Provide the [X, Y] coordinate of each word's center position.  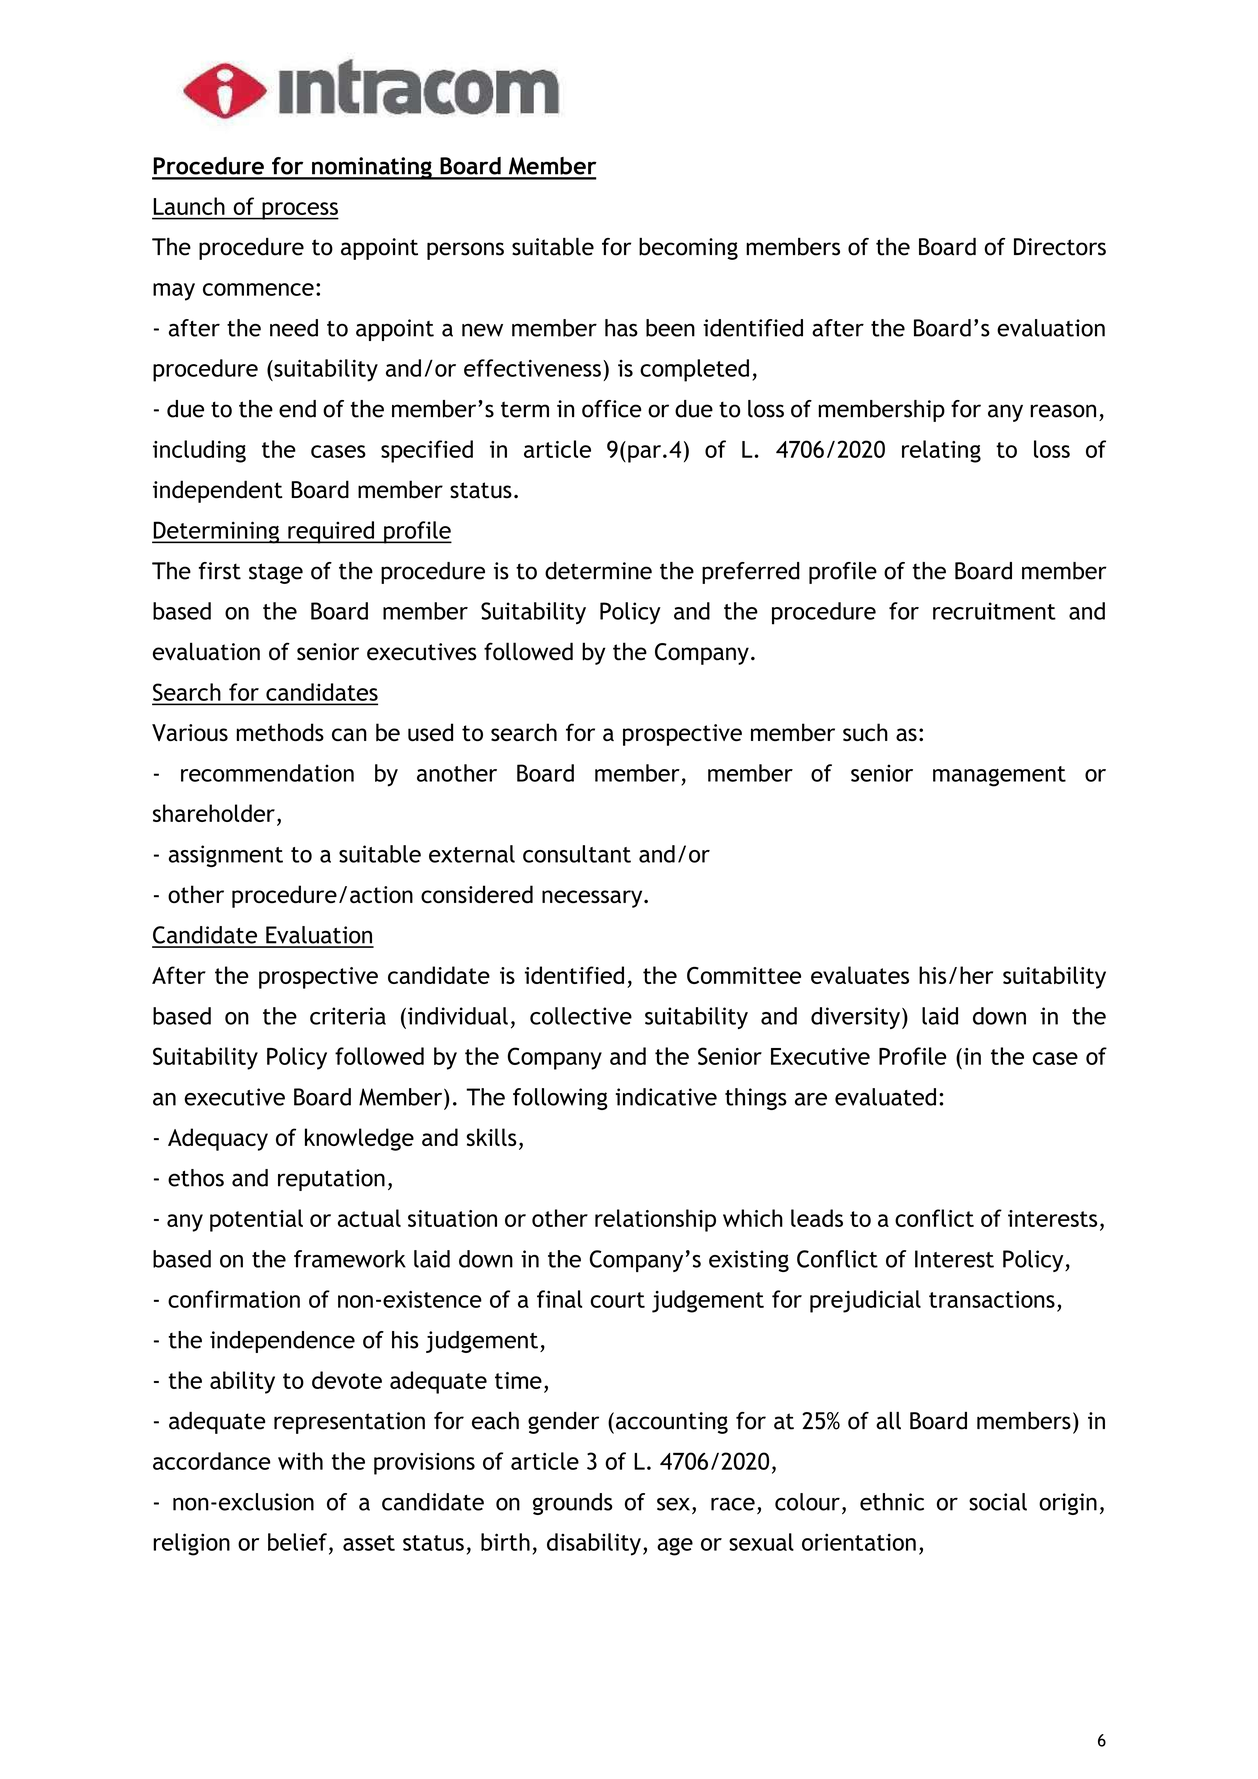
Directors [1060, 247]
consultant [577, 854]
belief [297, 1542]
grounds [573, 1504]
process [299, 211]
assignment [226, 856]
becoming [688, 249]
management [999, 776]
